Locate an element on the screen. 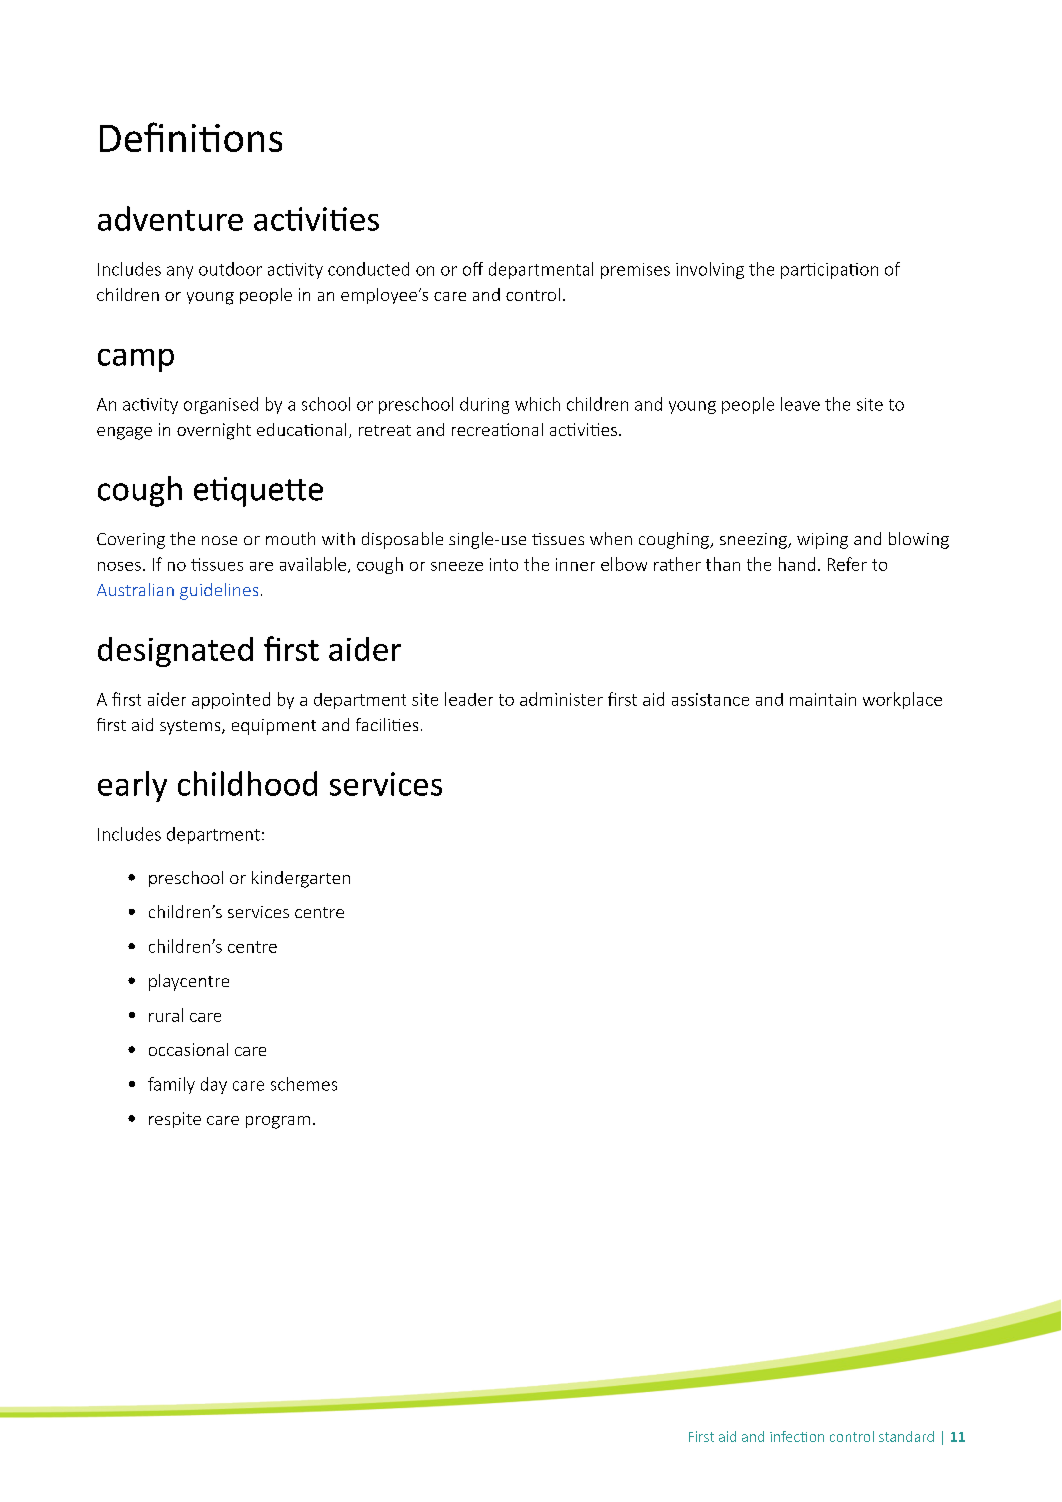 The height and width of the screenshot is (1502, 1062). schemes is located at coordinates (304, 1084).
